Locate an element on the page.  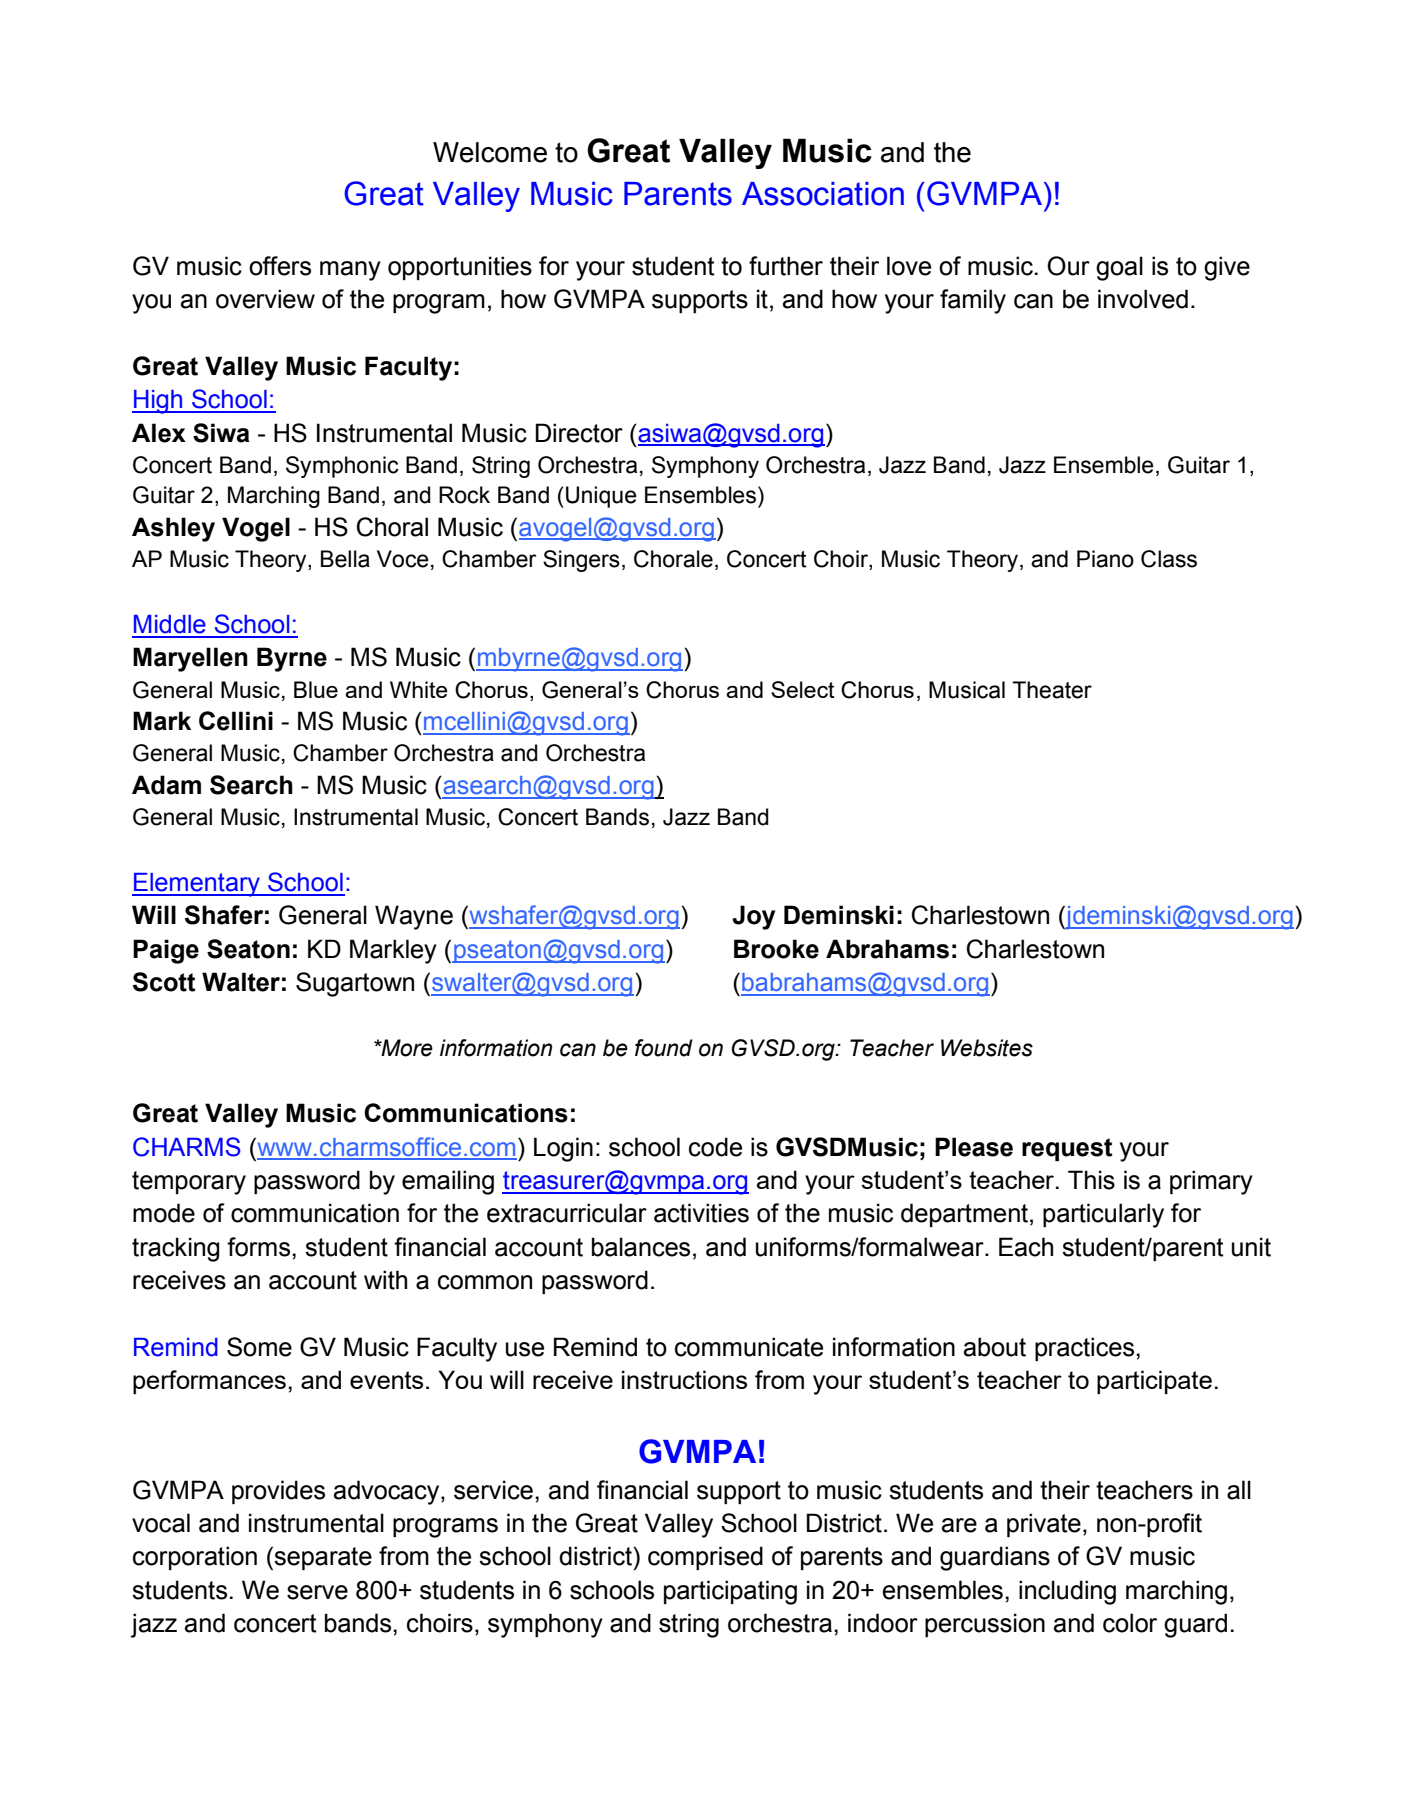
Association is located at coordinates (823, 194).
